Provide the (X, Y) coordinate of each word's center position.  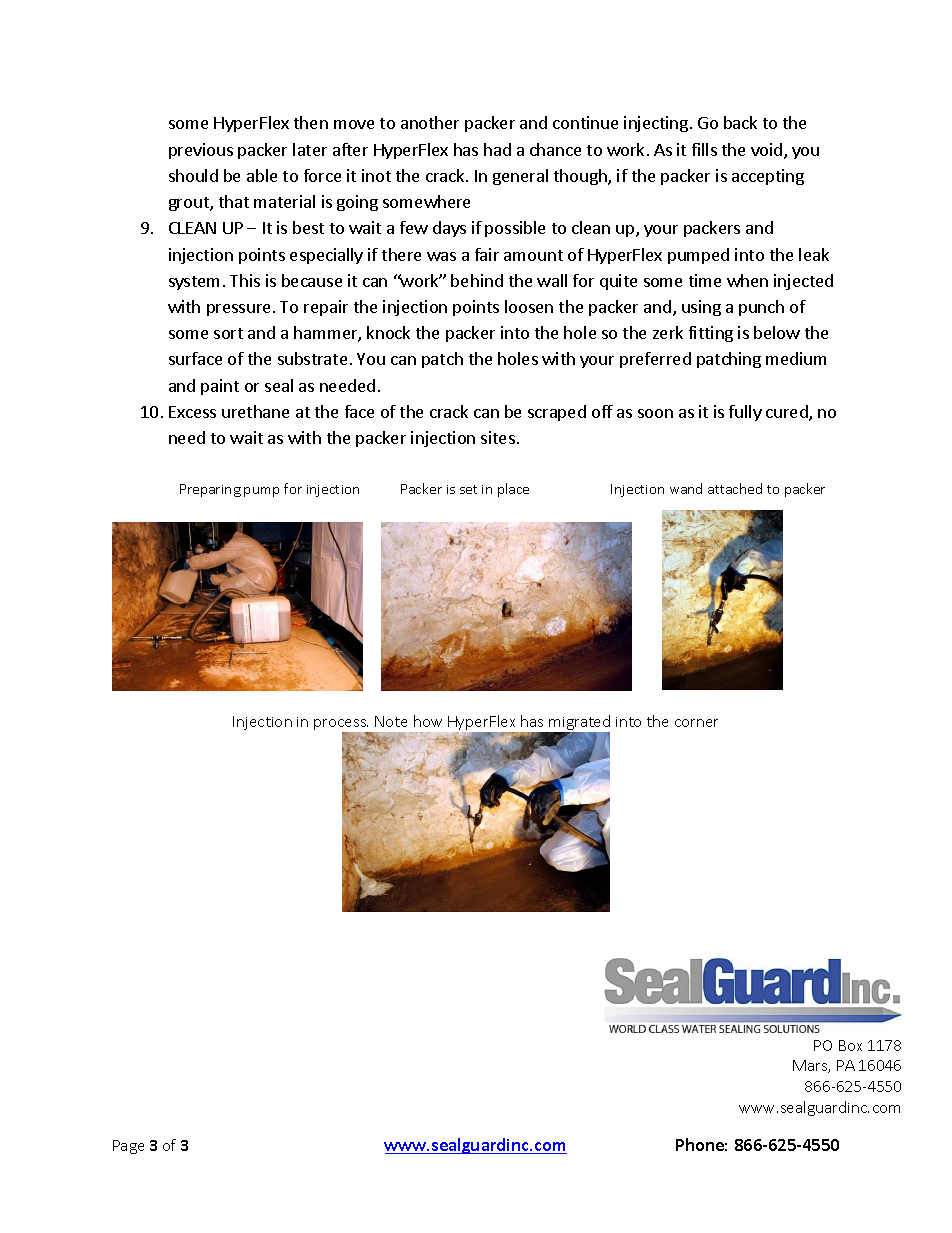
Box (850, 1045)
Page (128, 1147)
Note (391, 721)
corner (696, 723)
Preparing (210, 490)
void (766, 149)
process (341, 726)
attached (735, 488)
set (468, 489)
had (497, 149)
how (428, 721)
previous (201, 151)
